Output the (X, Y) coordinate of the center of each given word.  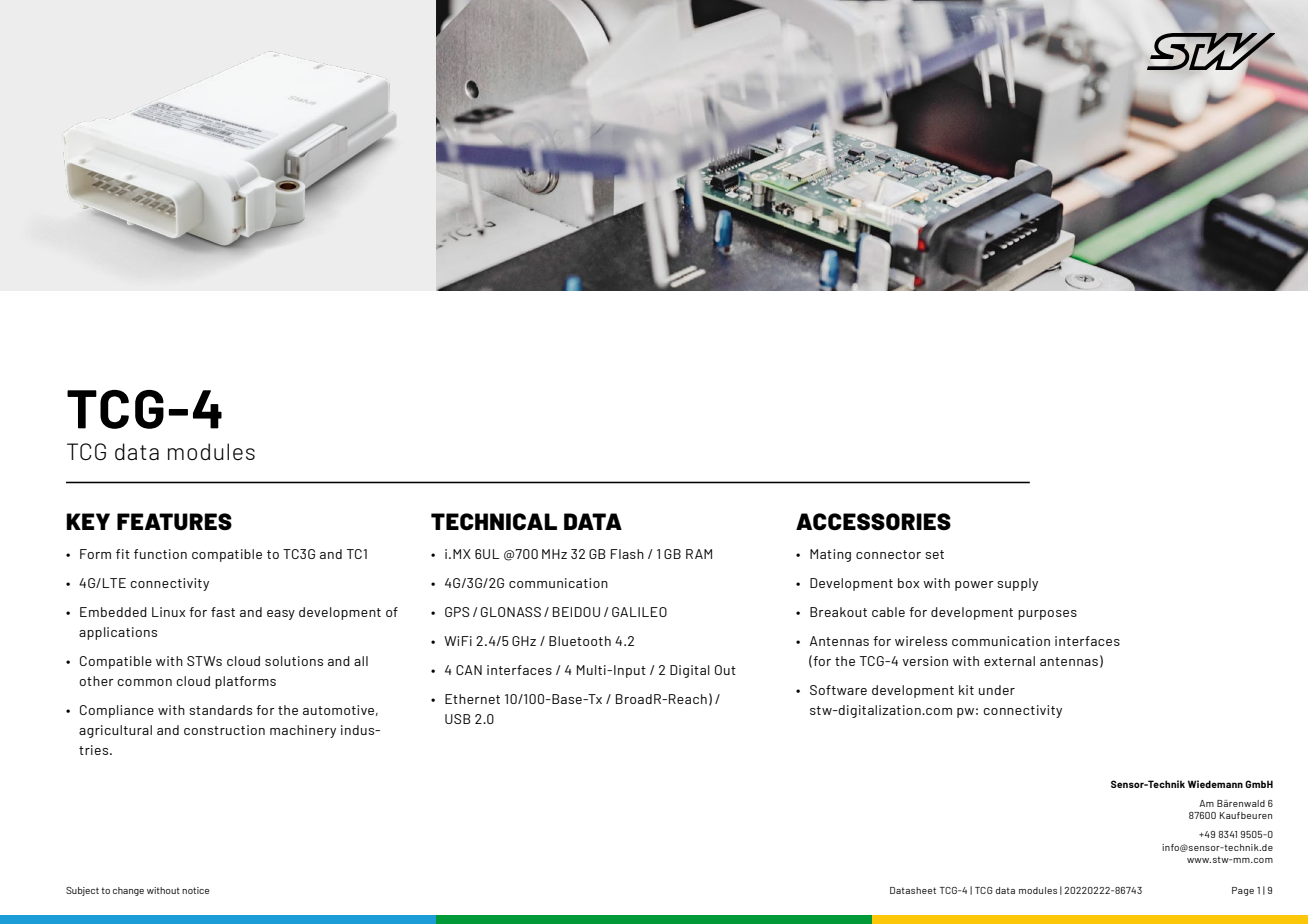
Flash (627, 554)
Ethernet (472, 699)
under (997, 690)
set (934, 554)
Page (1243, 891)
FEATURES (174, 522)
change (128, 891)
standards (220, 710)
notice (195, 890)
